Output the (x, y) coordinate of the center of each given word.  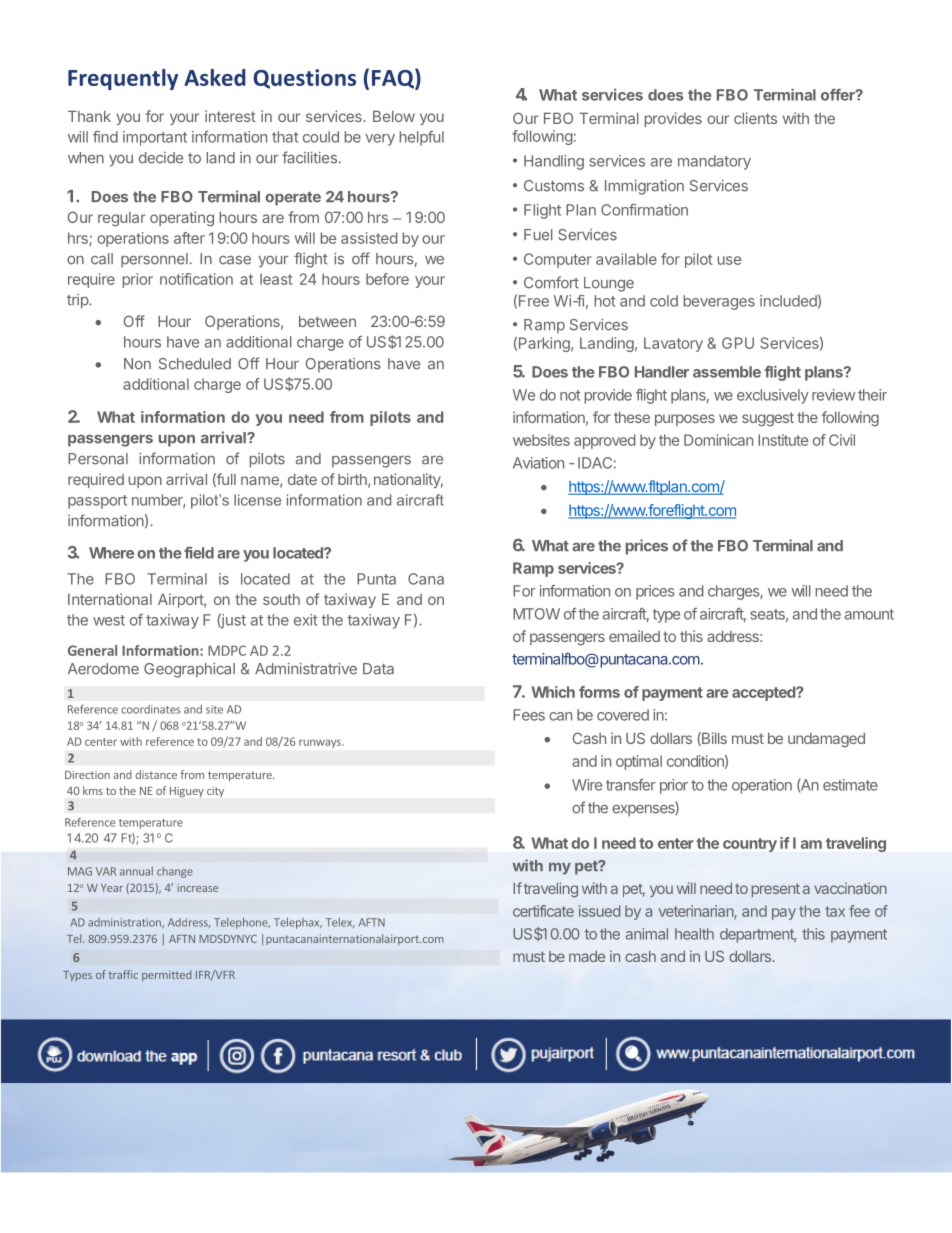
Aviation (538, 463)
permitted (166, 975)
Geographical (189, 670)
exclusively (773, 396)
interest (230, 116)
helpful (422, 138)
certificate (543, 911)
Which (553, 692)
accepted (764, 693)
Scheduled (195, 364)
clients (755, 118)
